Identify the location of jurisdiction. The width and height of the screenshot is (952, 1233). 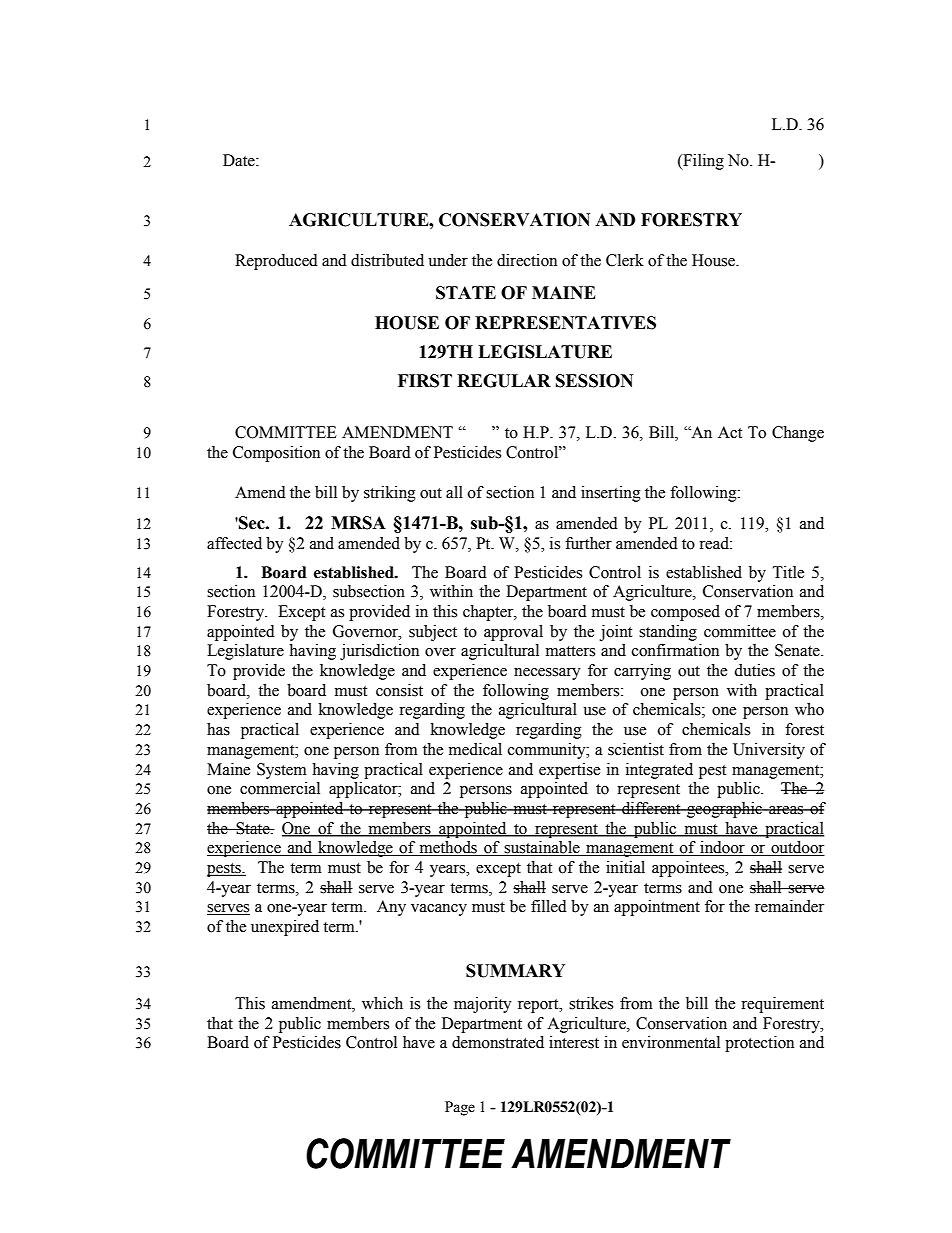
(379, 652).
